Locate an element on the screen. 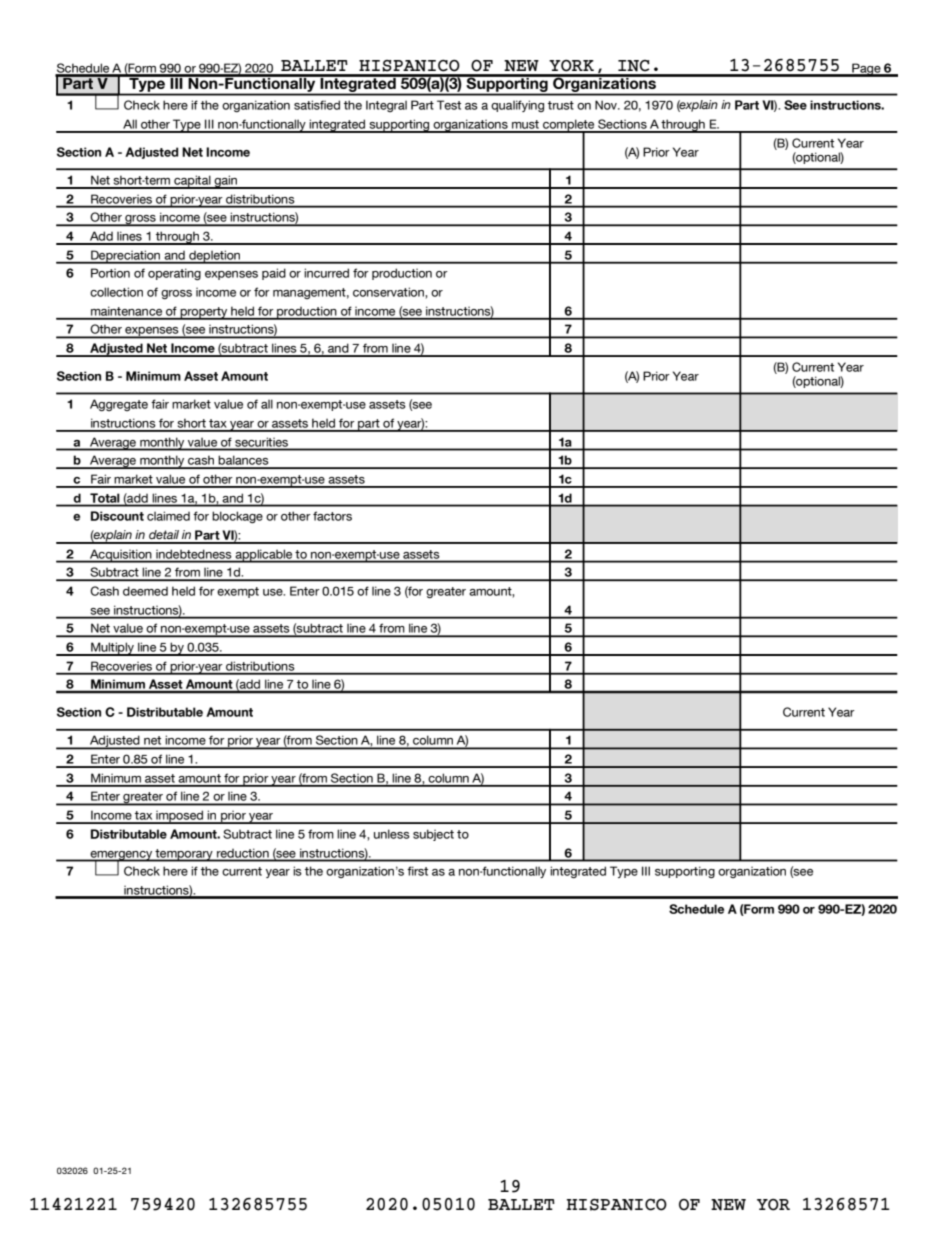 This screenshot has width=952, height=1233. subject is located at coordinates (433, 835).
